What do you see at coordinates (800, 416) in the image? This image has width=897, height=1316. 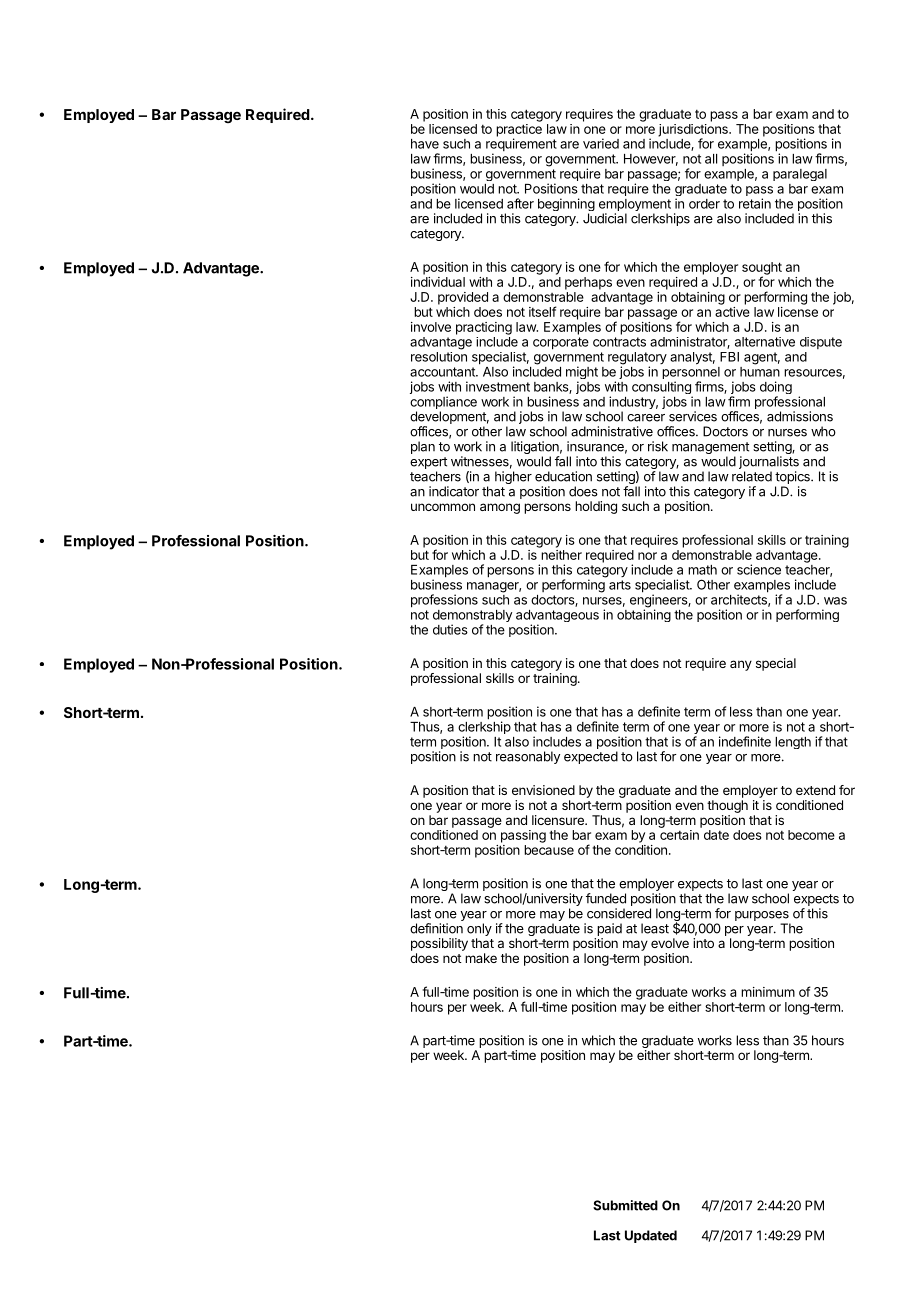 I see `admissions` at bounding box center [800, 416].
